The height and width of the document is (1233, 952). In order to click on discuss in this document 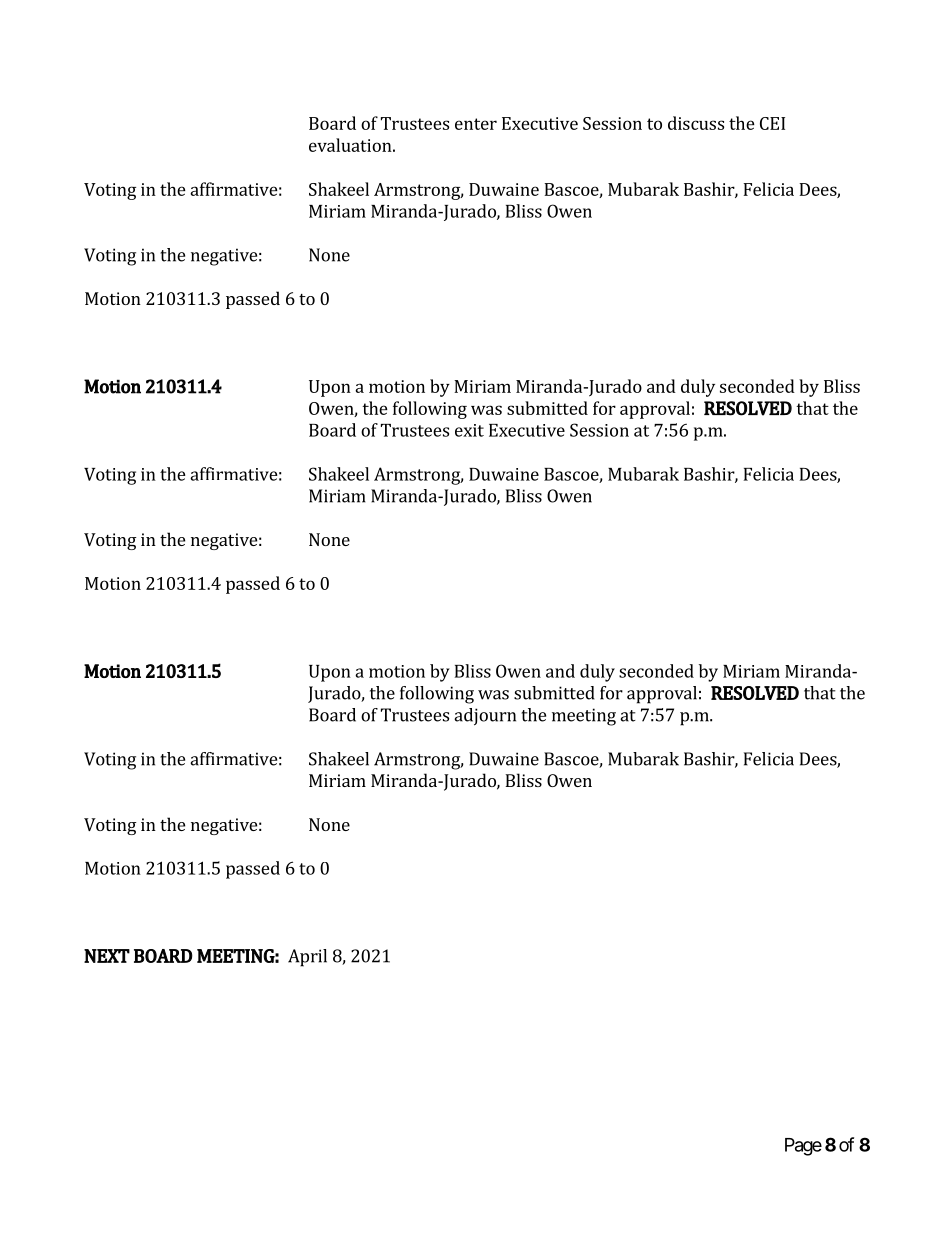, I will do `click(696, 123)`.
